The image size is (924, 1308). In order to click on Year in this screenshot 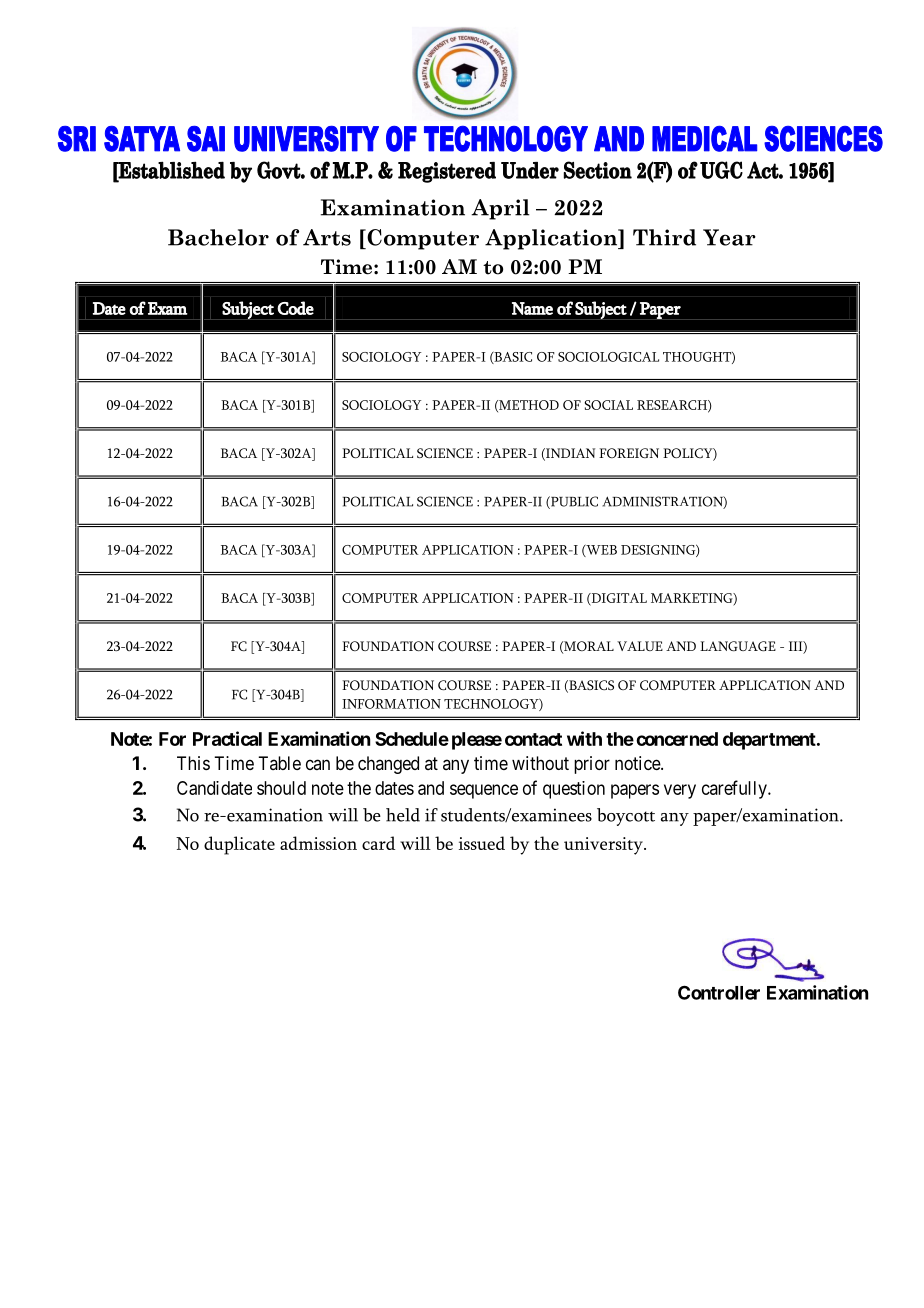, I will do `click(729, 237)`.
